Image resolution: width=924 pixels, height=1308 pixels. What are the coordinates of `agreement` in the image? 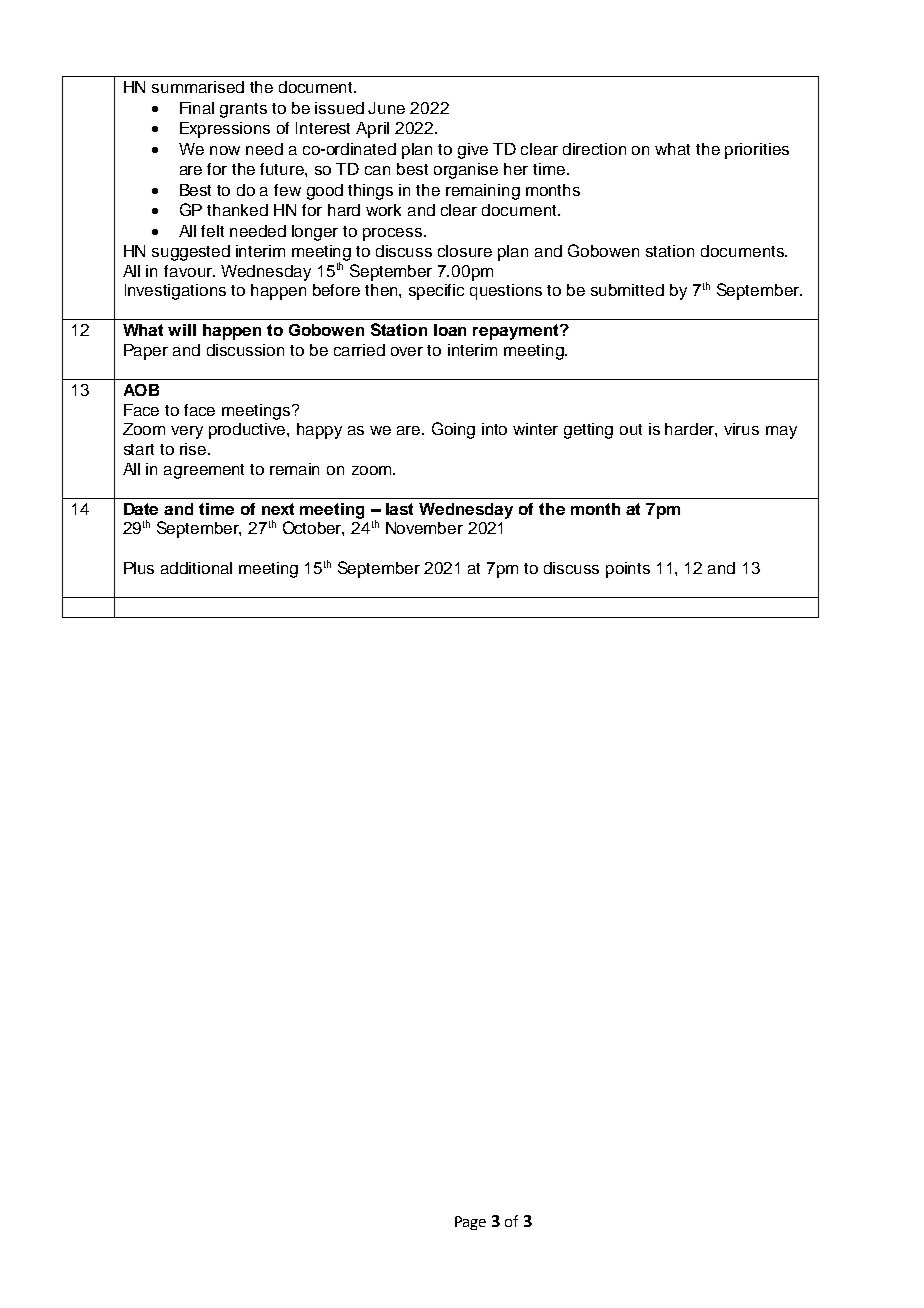 It's located at (204, 471).
